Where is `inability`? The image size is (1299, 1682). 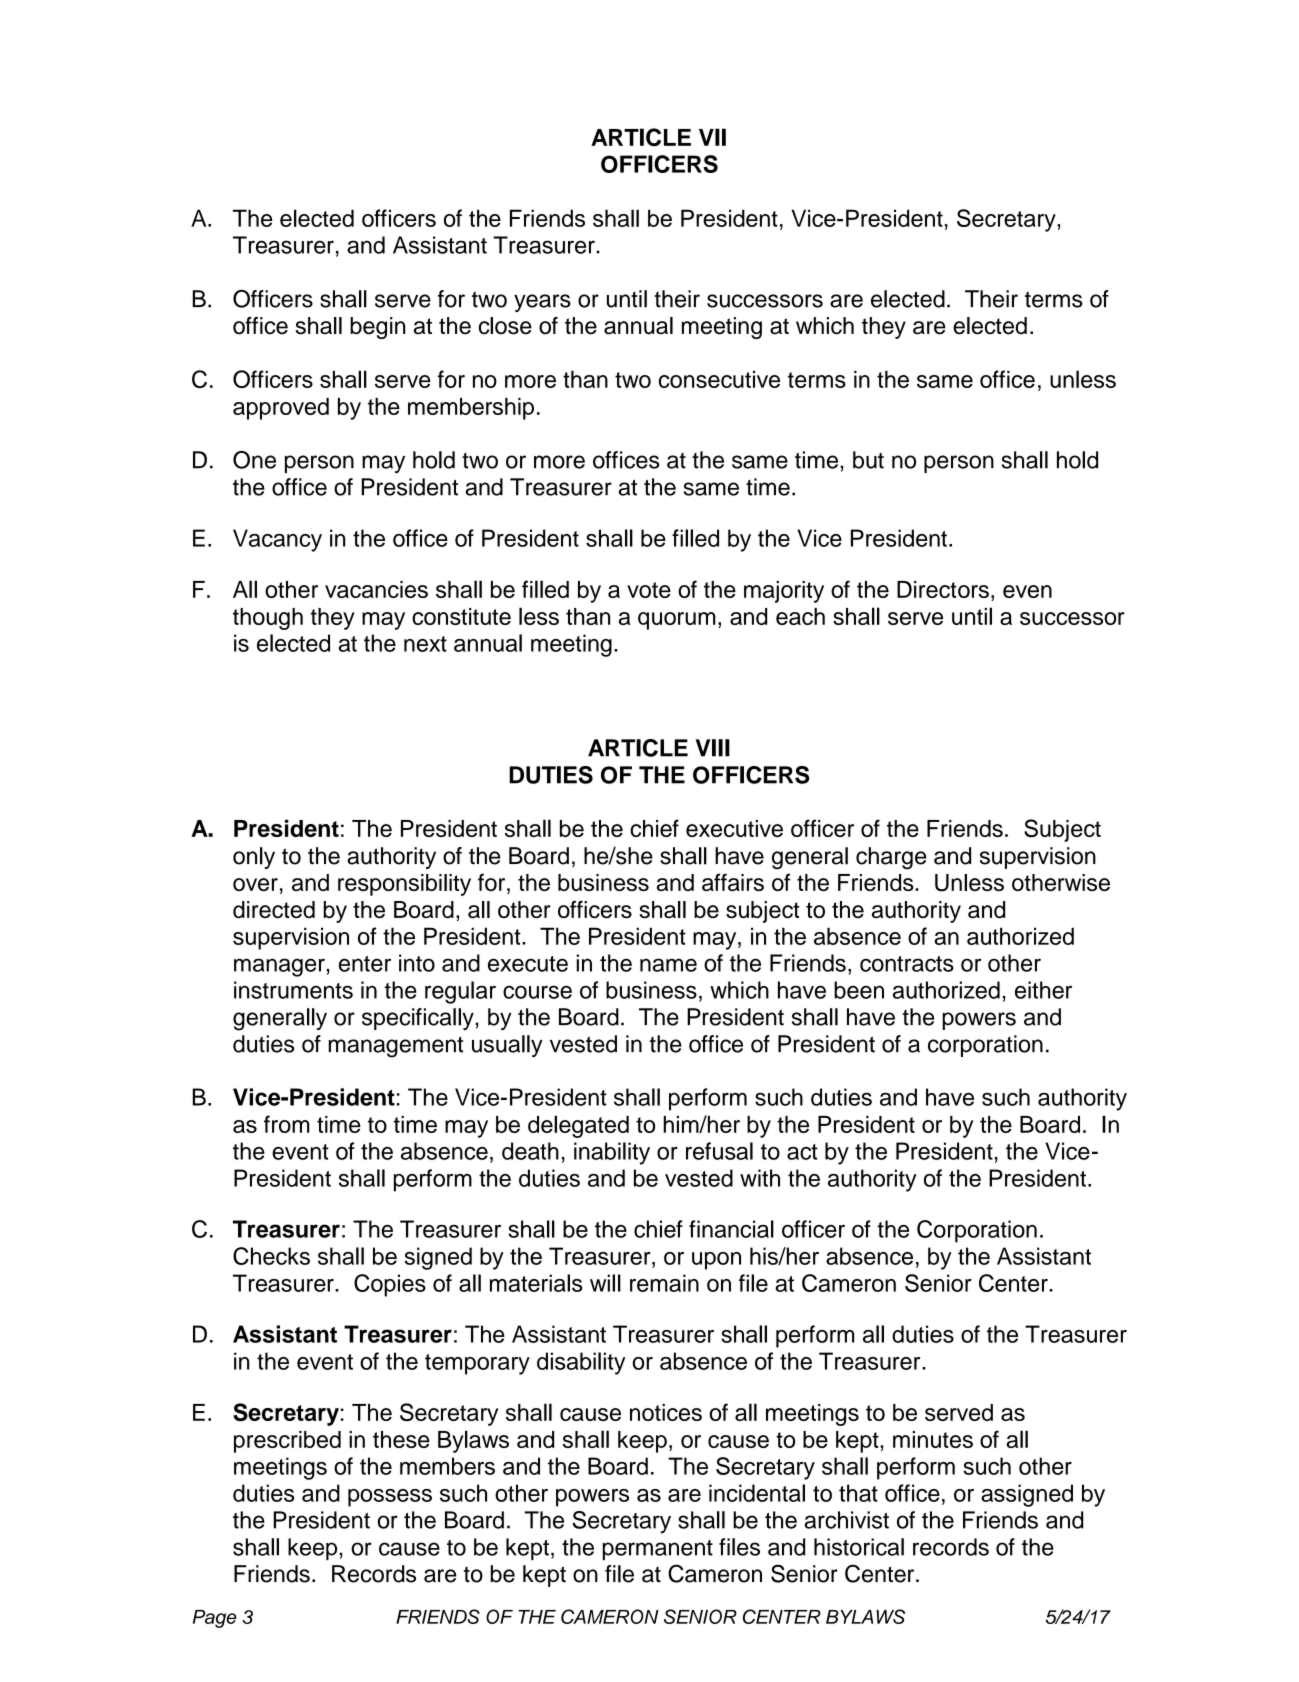
inability is located at coordinates (612, 1153).
